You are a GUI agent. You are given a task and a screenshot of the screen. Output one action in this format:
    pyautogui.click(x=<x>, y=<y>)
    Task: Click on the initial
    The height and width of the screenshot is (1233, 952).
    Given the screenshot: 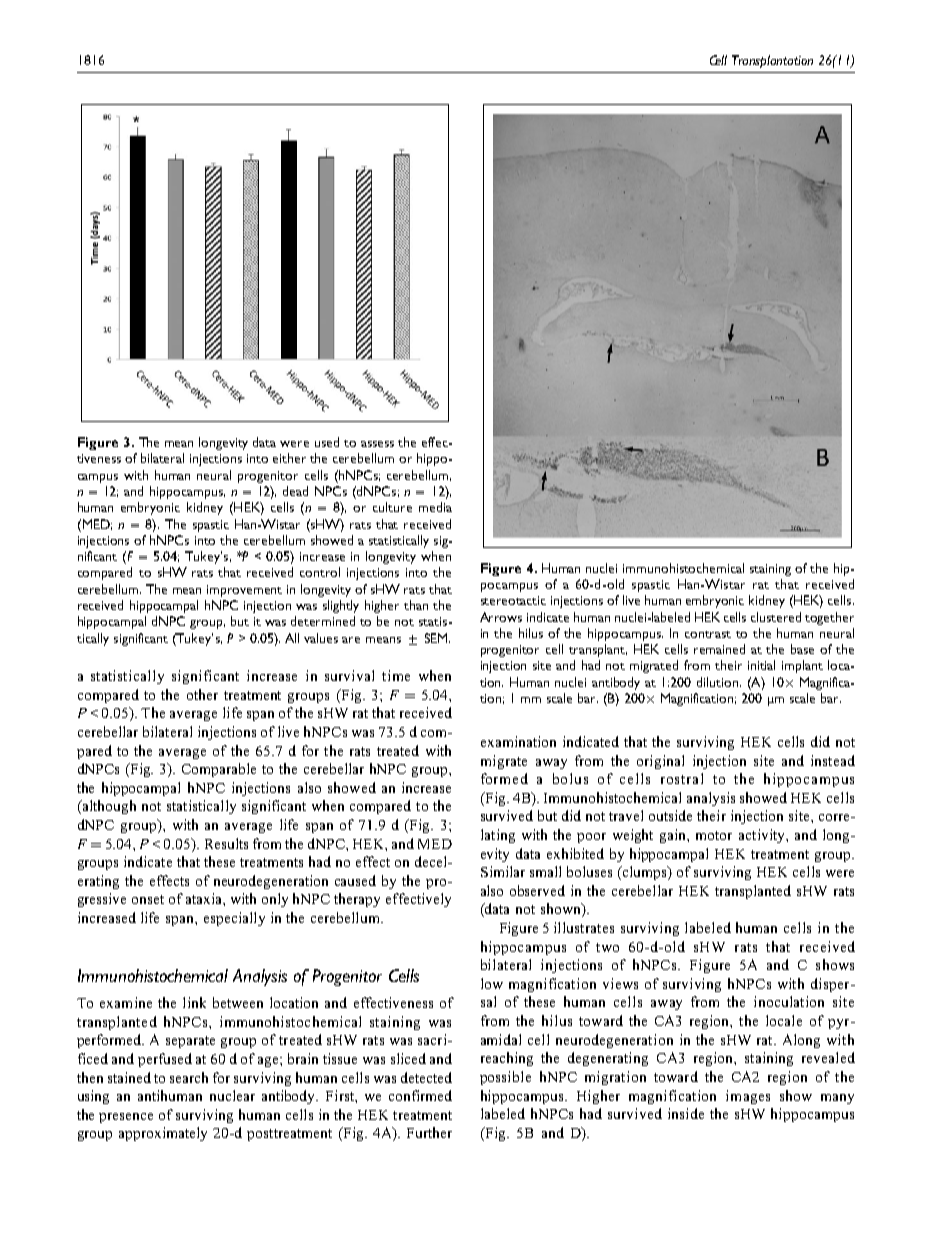 What is the action you would take?
    pyautogui.click(x=761, y=665)
